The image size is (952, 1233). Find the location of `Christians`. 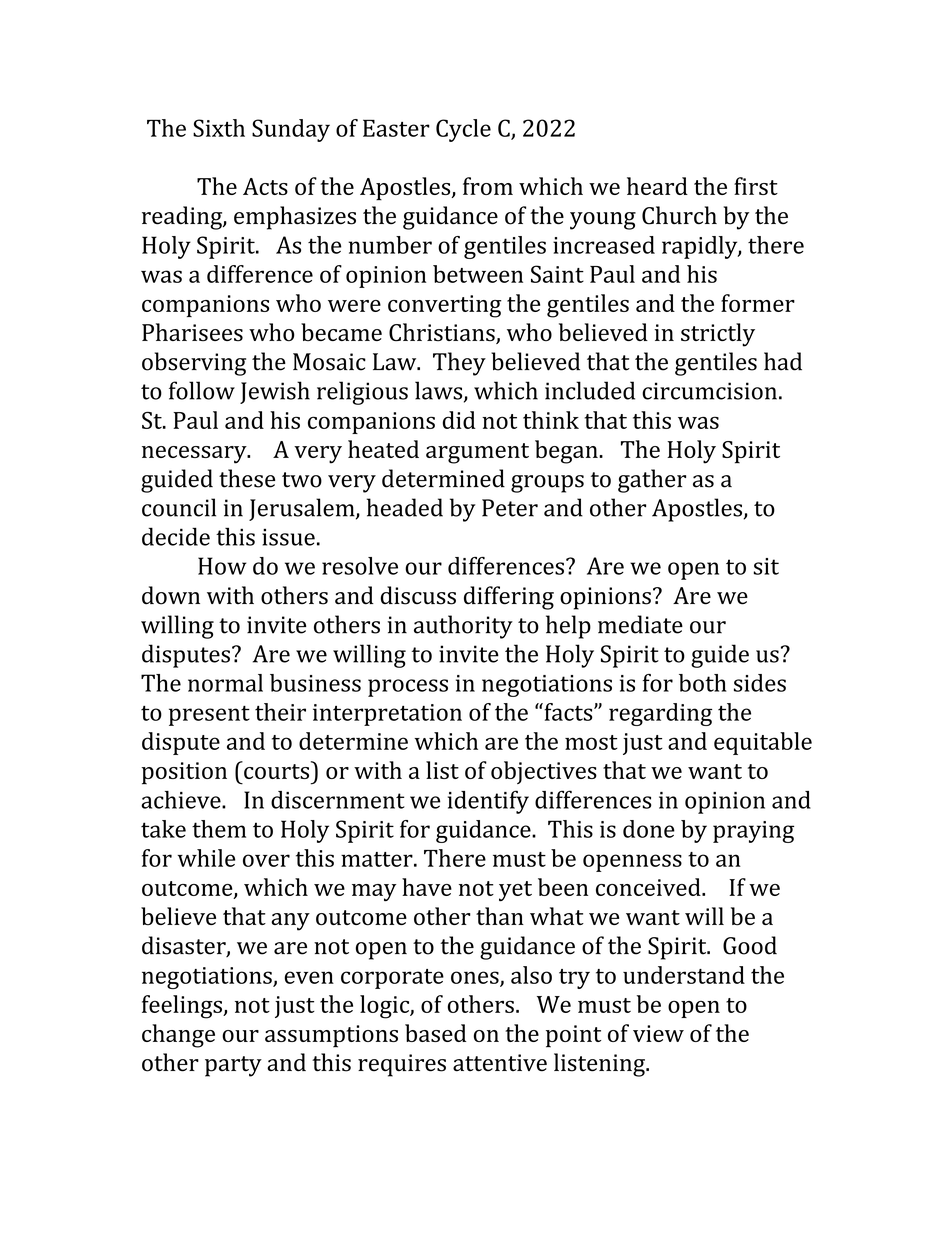

Christians is located at coordinates (443, 333).
